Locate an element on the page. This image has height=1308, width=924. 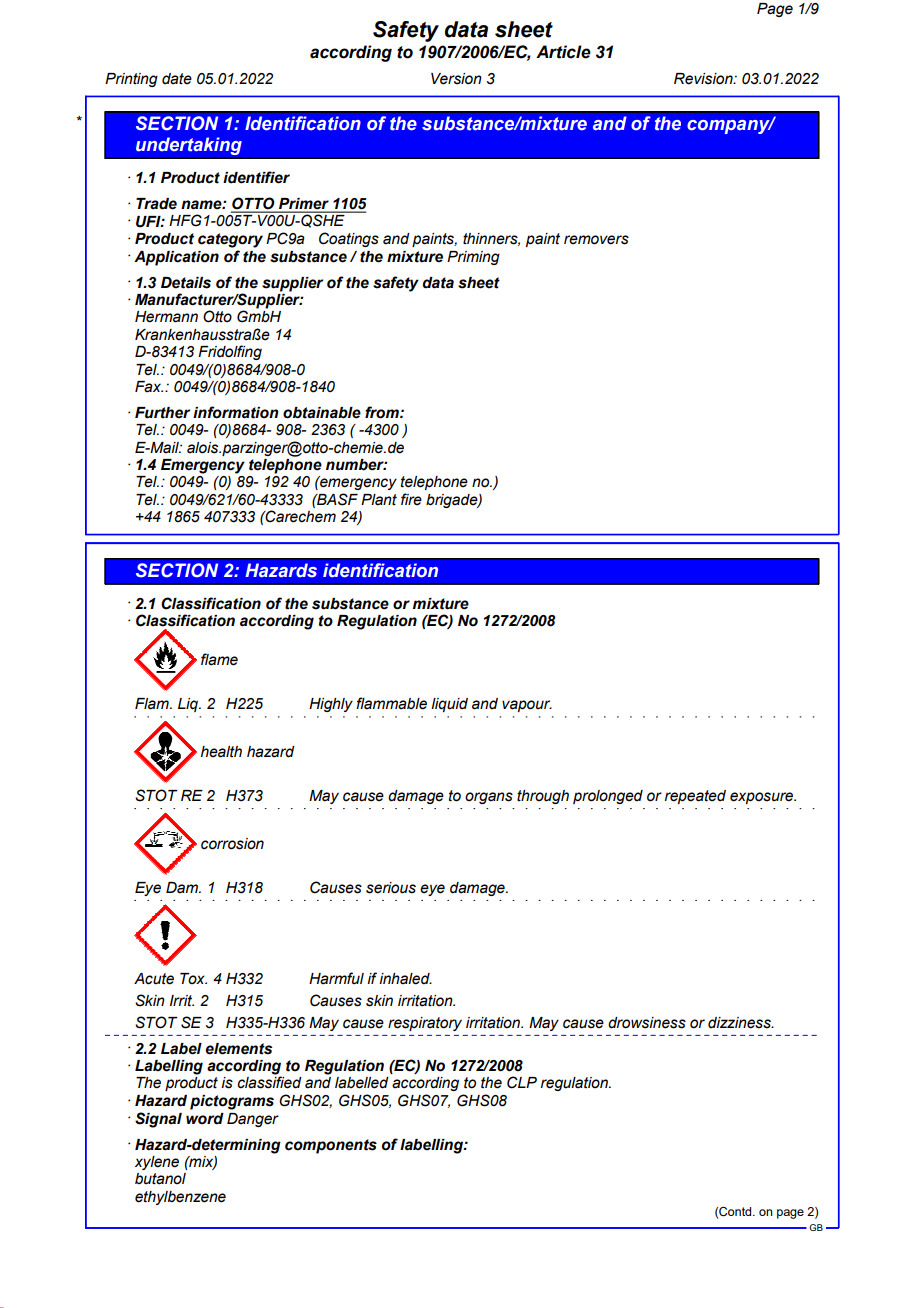
repeated is located at coordinates (695, 797).
